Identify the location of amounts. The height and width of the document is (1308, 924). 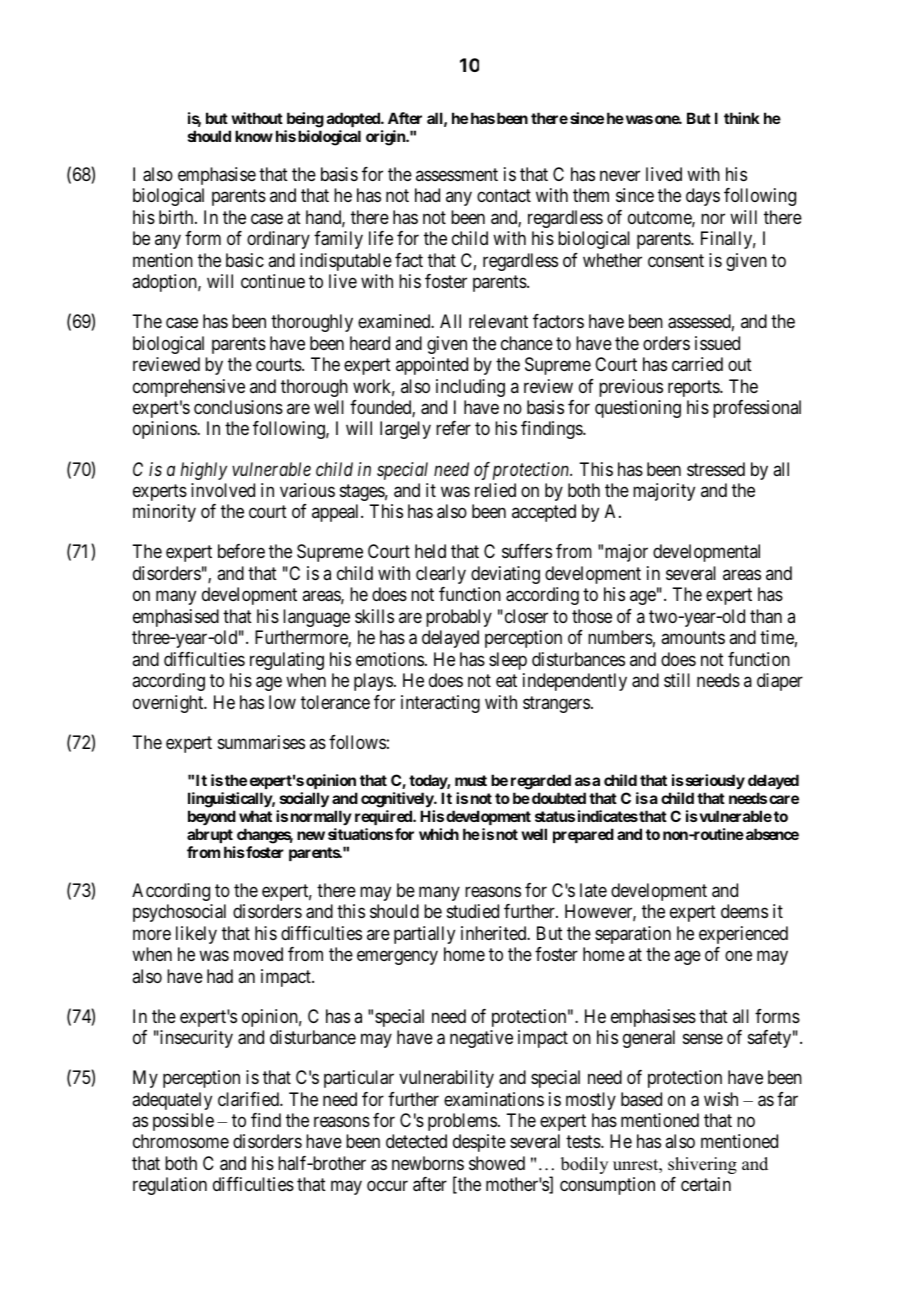
(693, 638).
